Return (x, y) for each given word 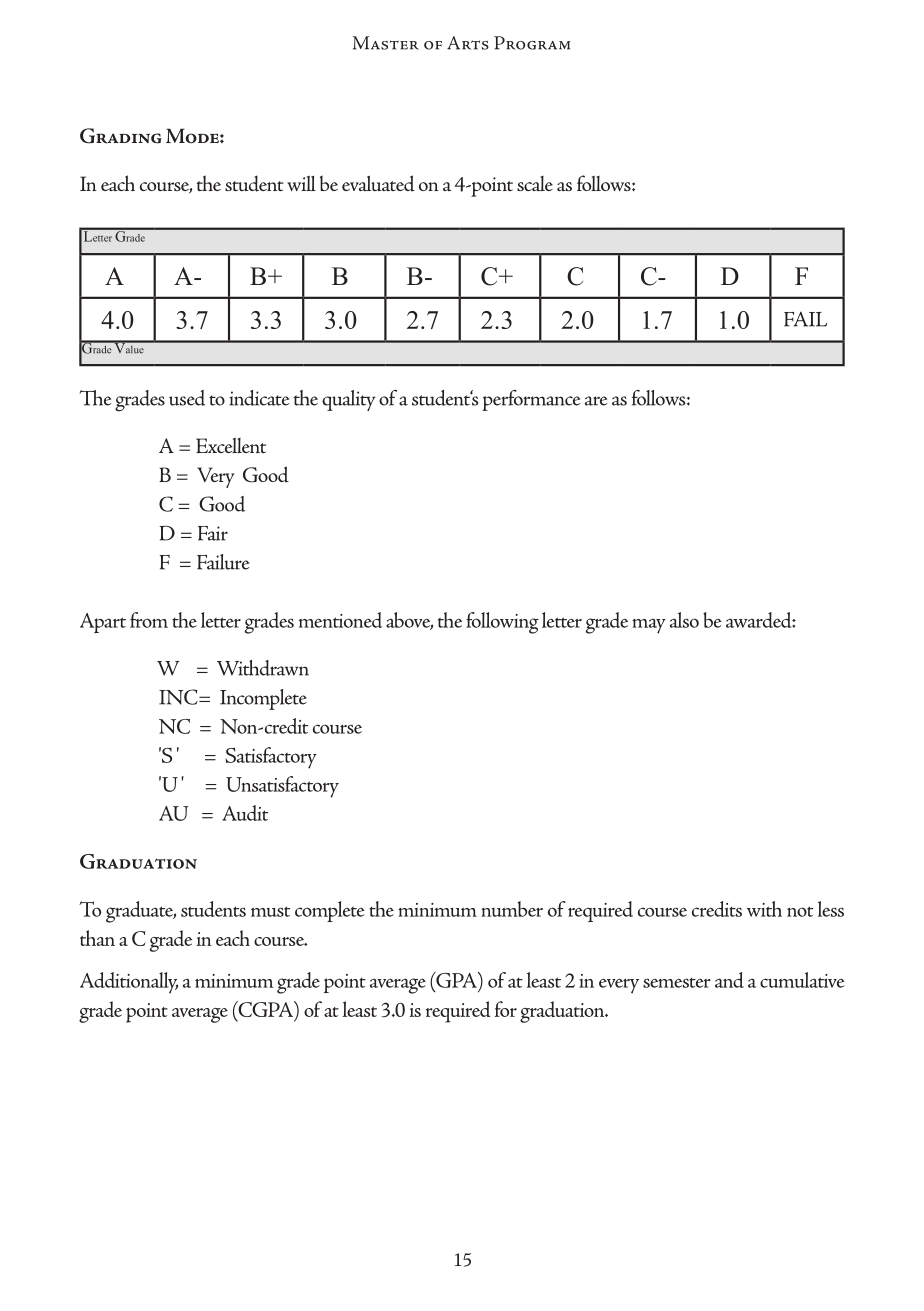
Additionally (129, 983)
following (502, 623)
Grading (121, 136)
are (596, 401)
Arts (468, 43)
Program (532, 43)
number (512, 909)
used (187, 398)
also (684, 620)
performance (531, 400)
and (729, 980)
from (149, 620)
